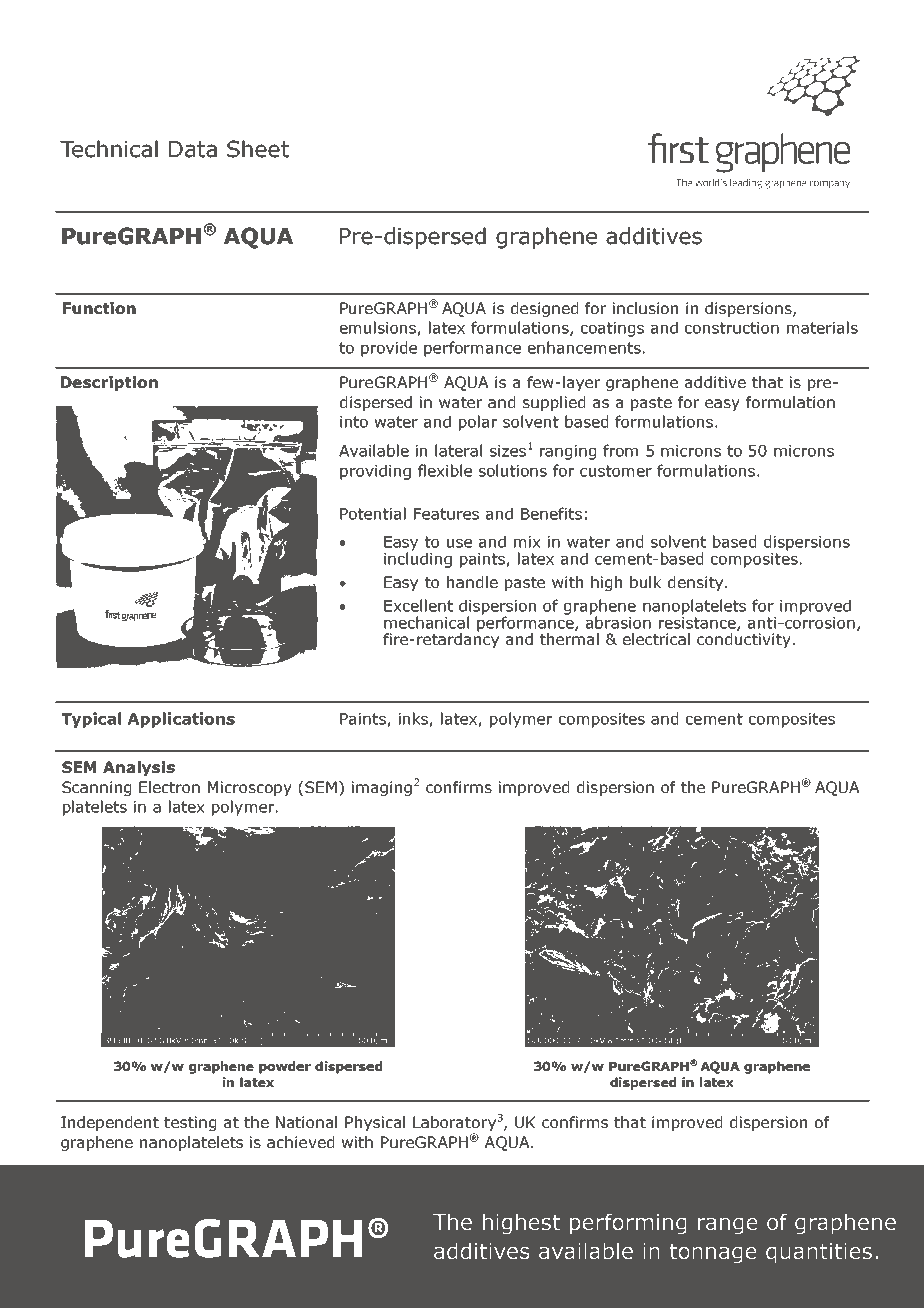  Describe the element at coordinates (459, 543) in the screenshot. I see `use` at that location.
